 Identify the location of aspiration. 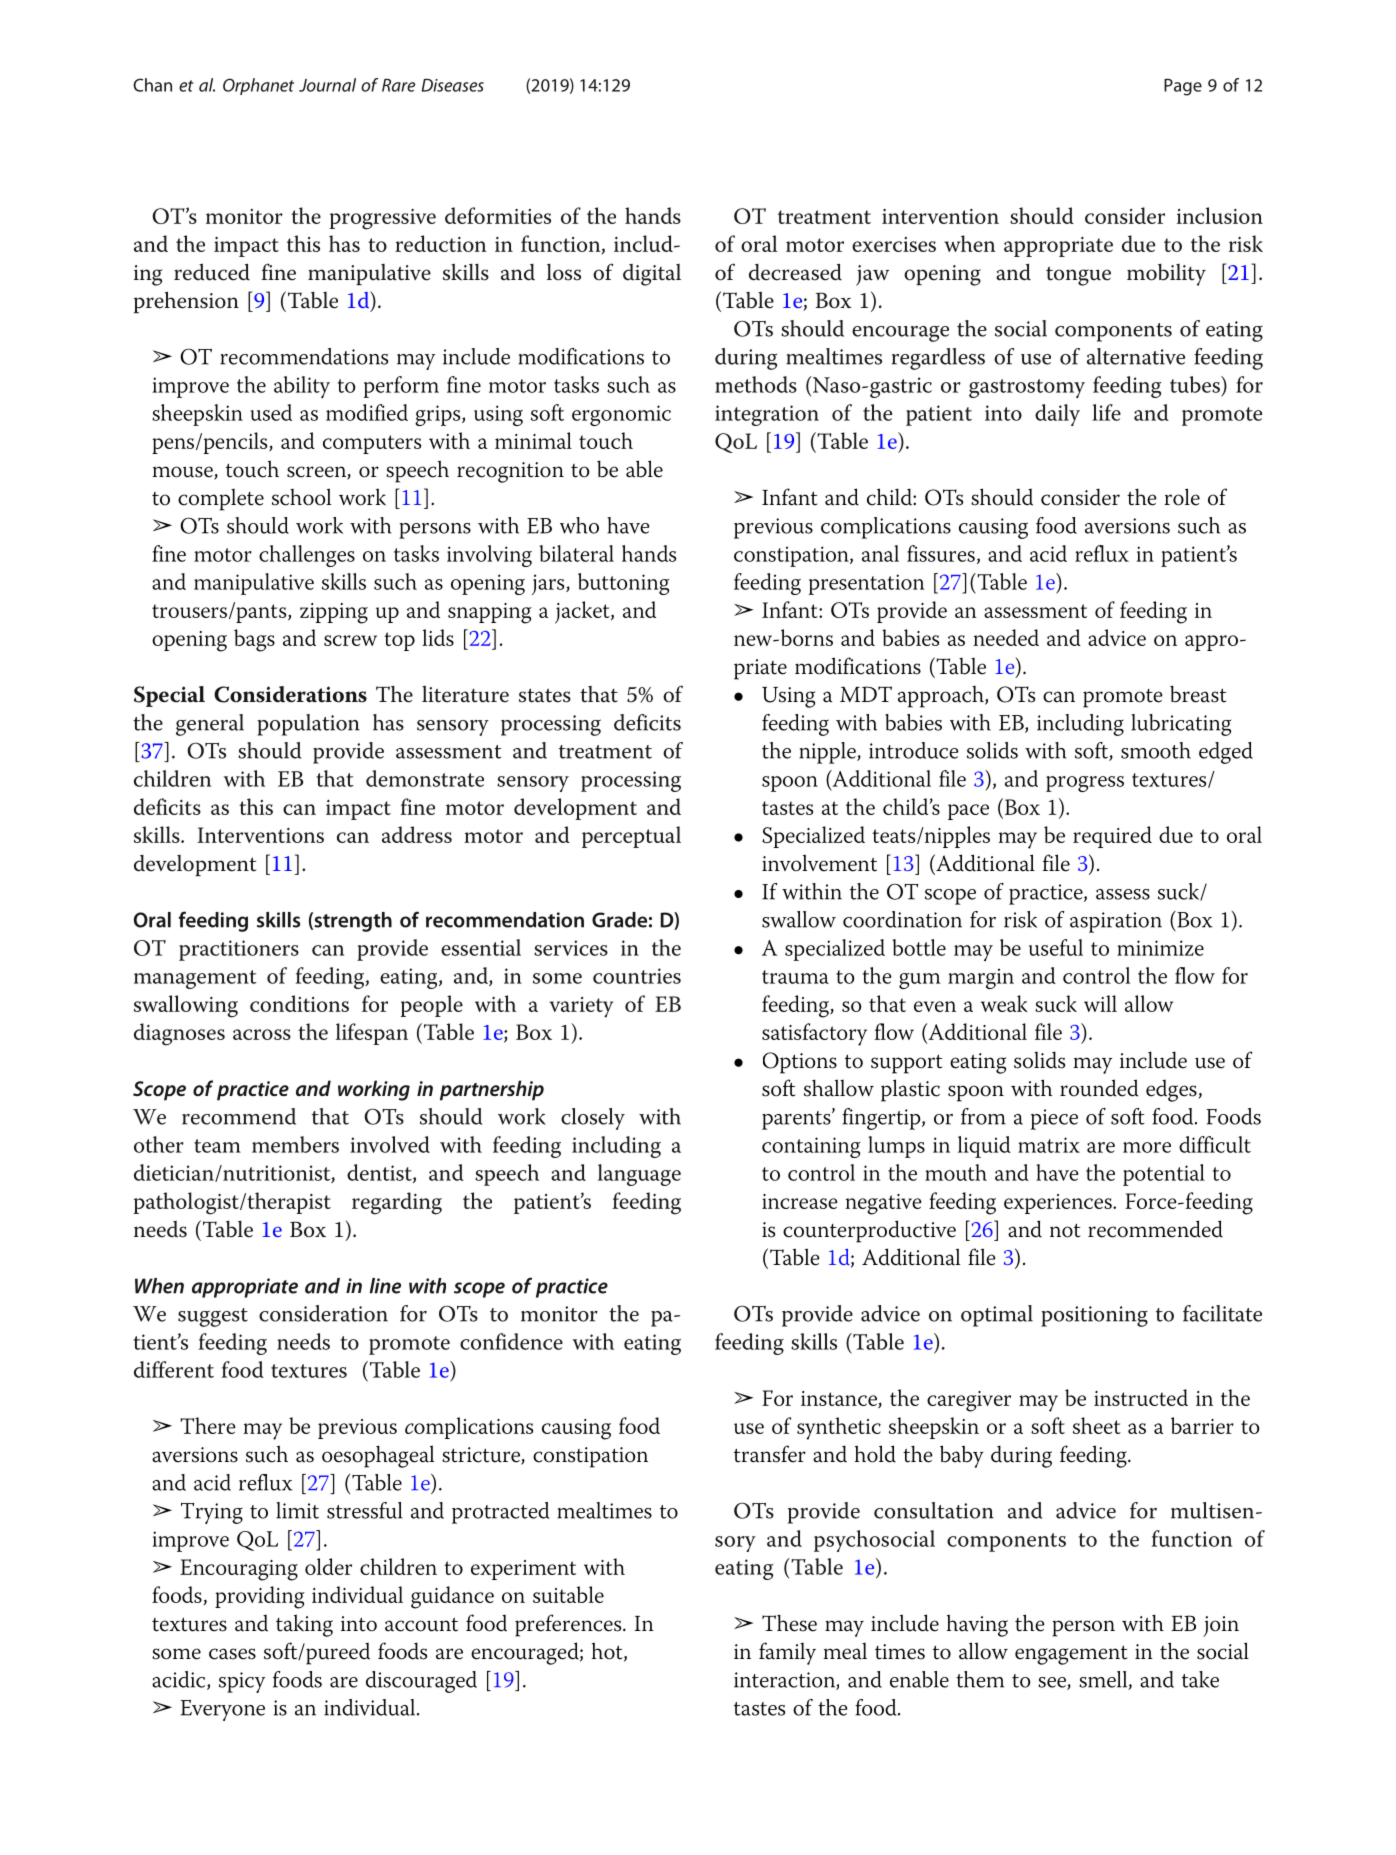
(1116, 922).
